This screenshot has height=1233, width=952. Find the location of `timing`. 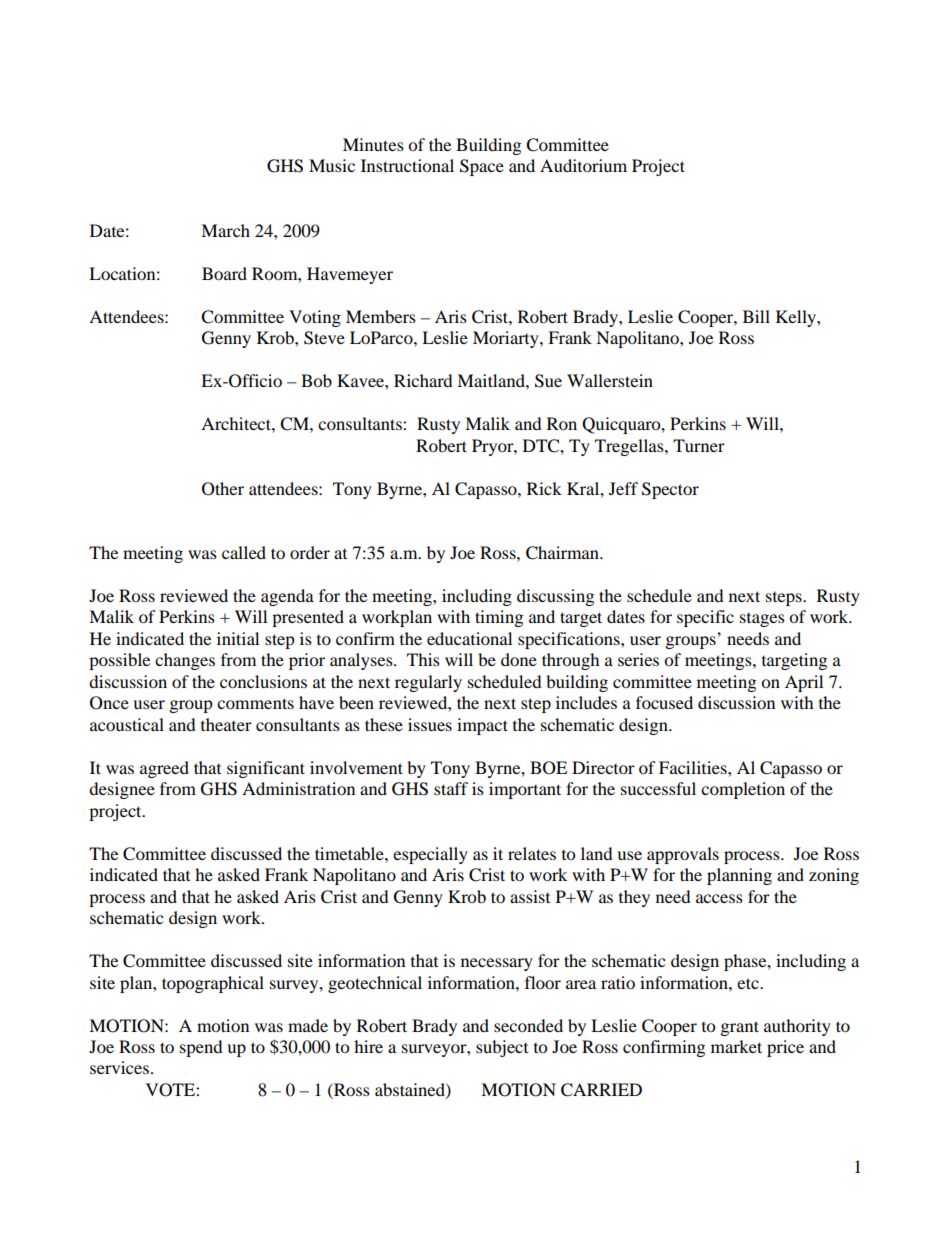

timing is located at coordinates (499, 618).
